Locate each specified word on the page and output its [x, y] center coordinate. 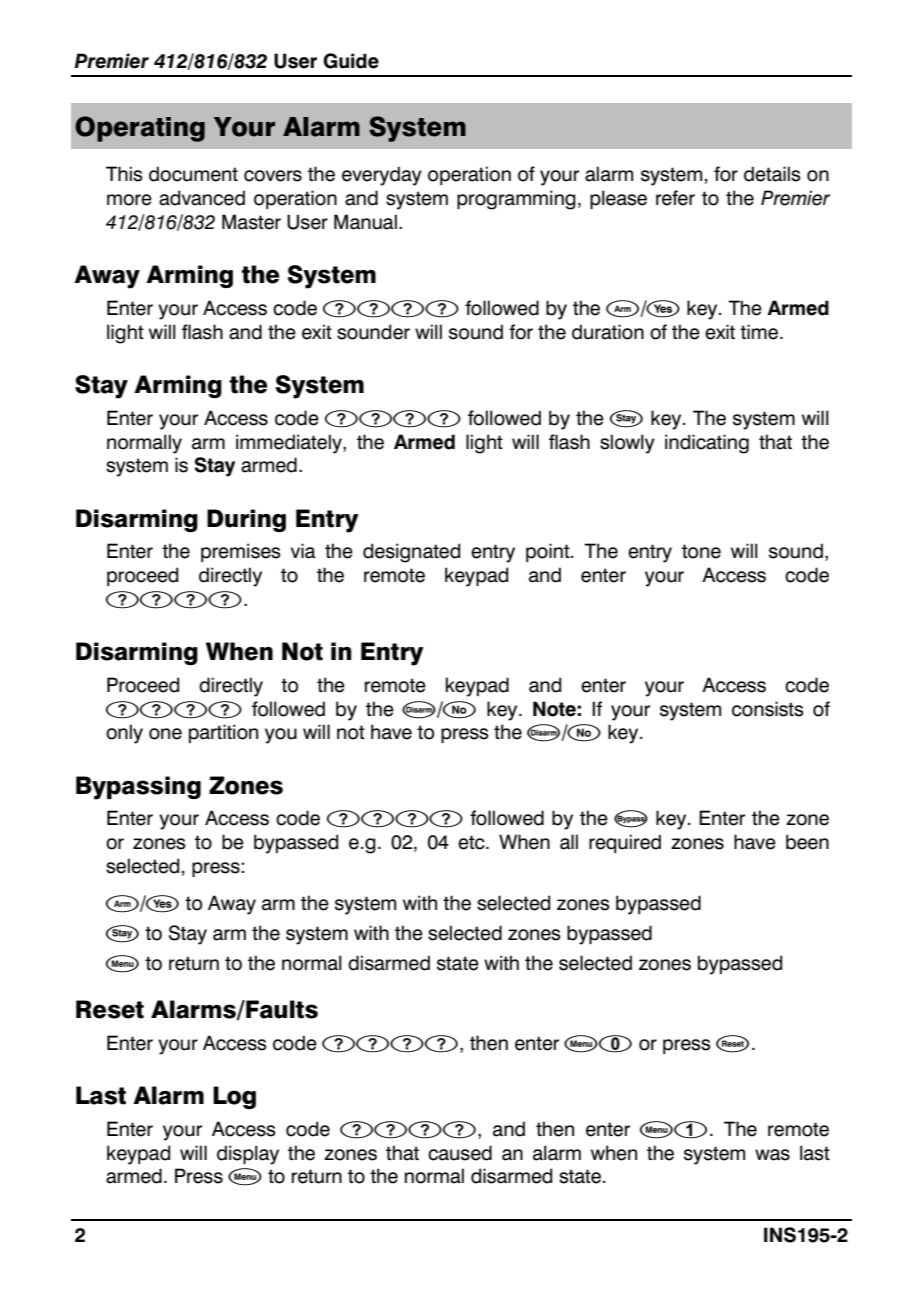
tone [701, 551]
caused [460, 1153]
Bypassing [138, 788]
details [772, 174]
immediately [290, 444]
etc [472, 842]
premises [240, 552]
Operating [140, 129]
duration [608, 332]
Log [234, 1097]
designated [411, 553]
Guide [351, 61]
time [760, 332]
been [807, 842]
